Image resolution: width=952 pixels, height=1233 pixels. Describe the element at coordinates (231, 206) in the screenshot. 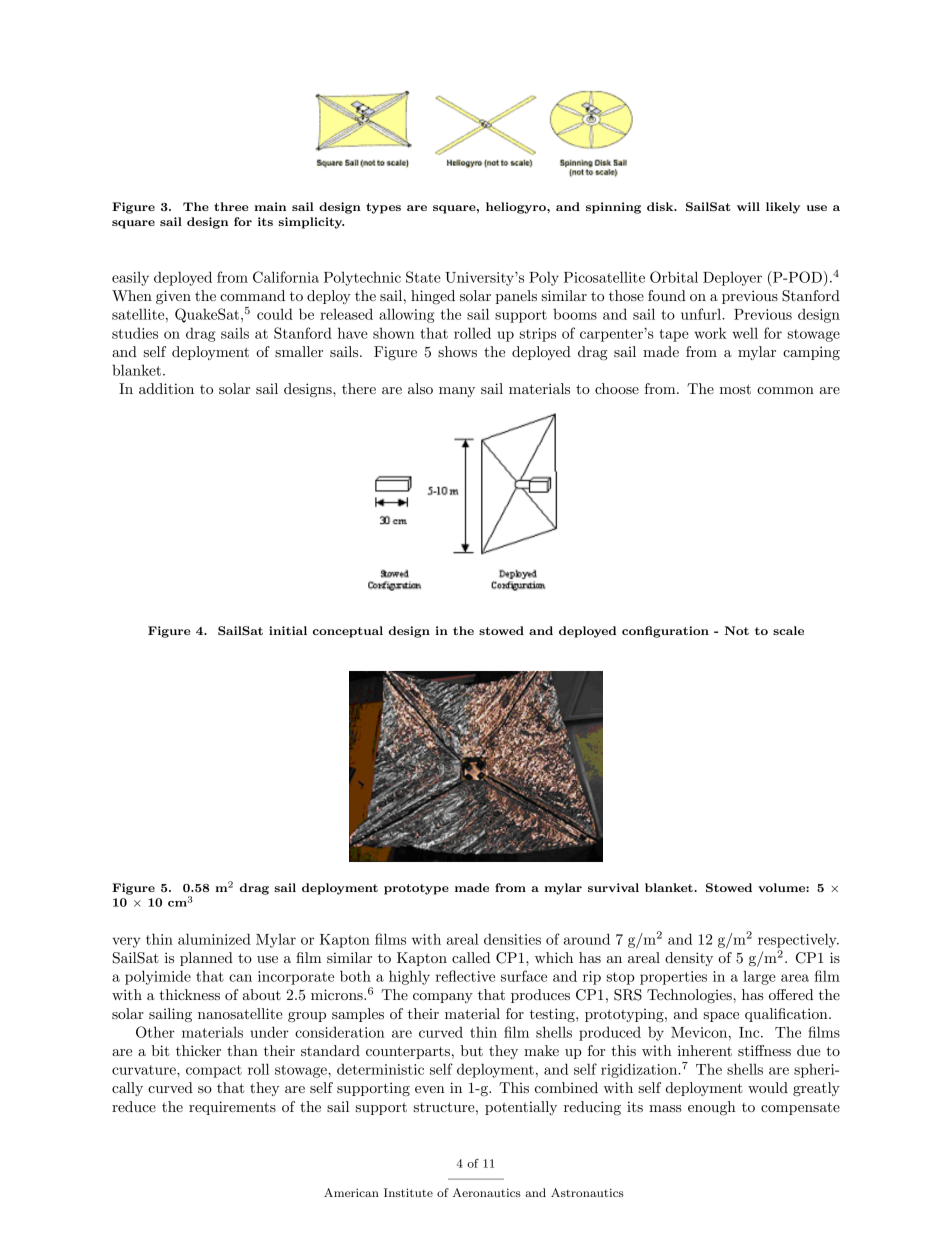

I see `three` at that location.
